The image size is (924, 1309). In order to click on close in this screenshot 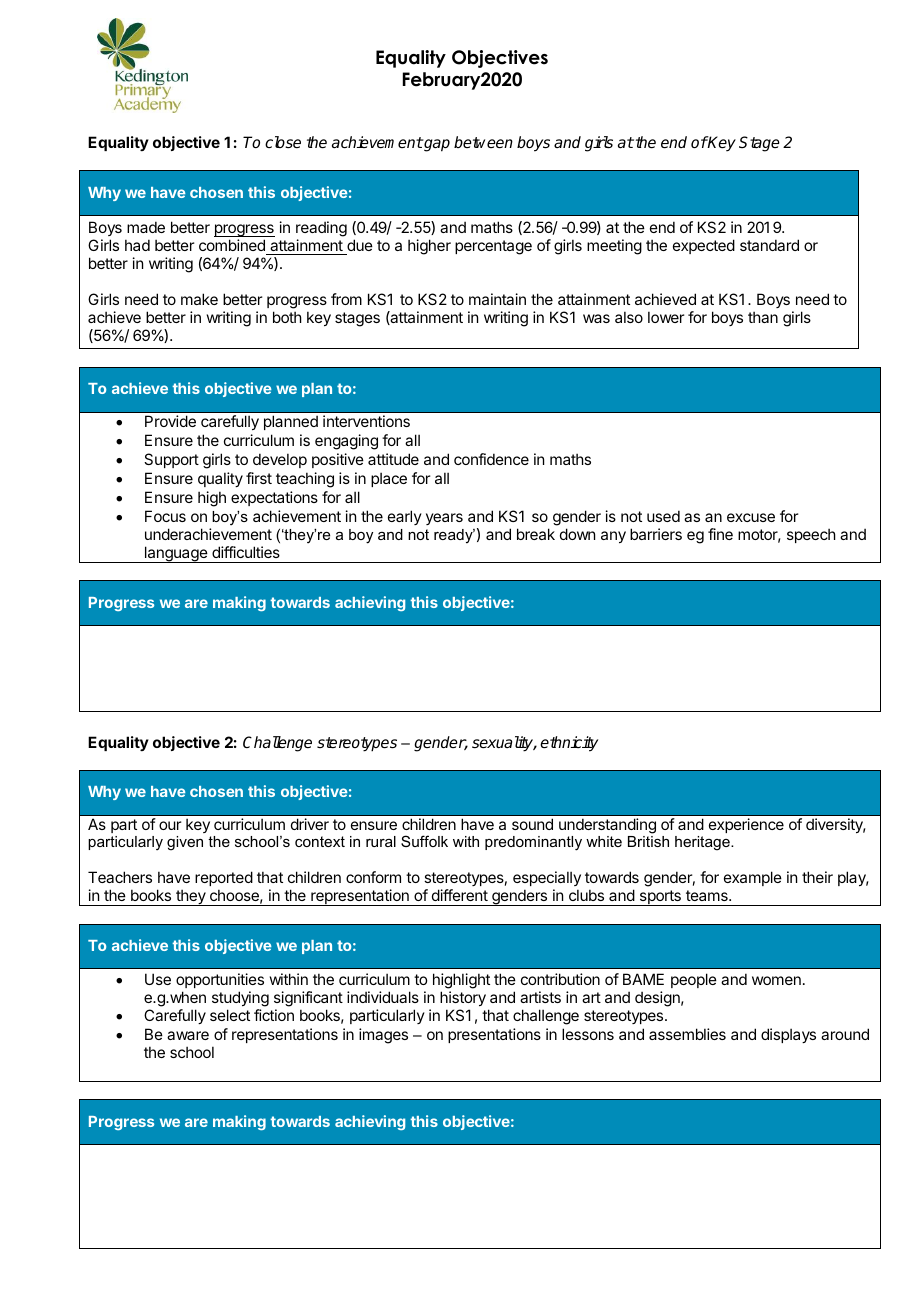, I will do `click(283, 142)`.
